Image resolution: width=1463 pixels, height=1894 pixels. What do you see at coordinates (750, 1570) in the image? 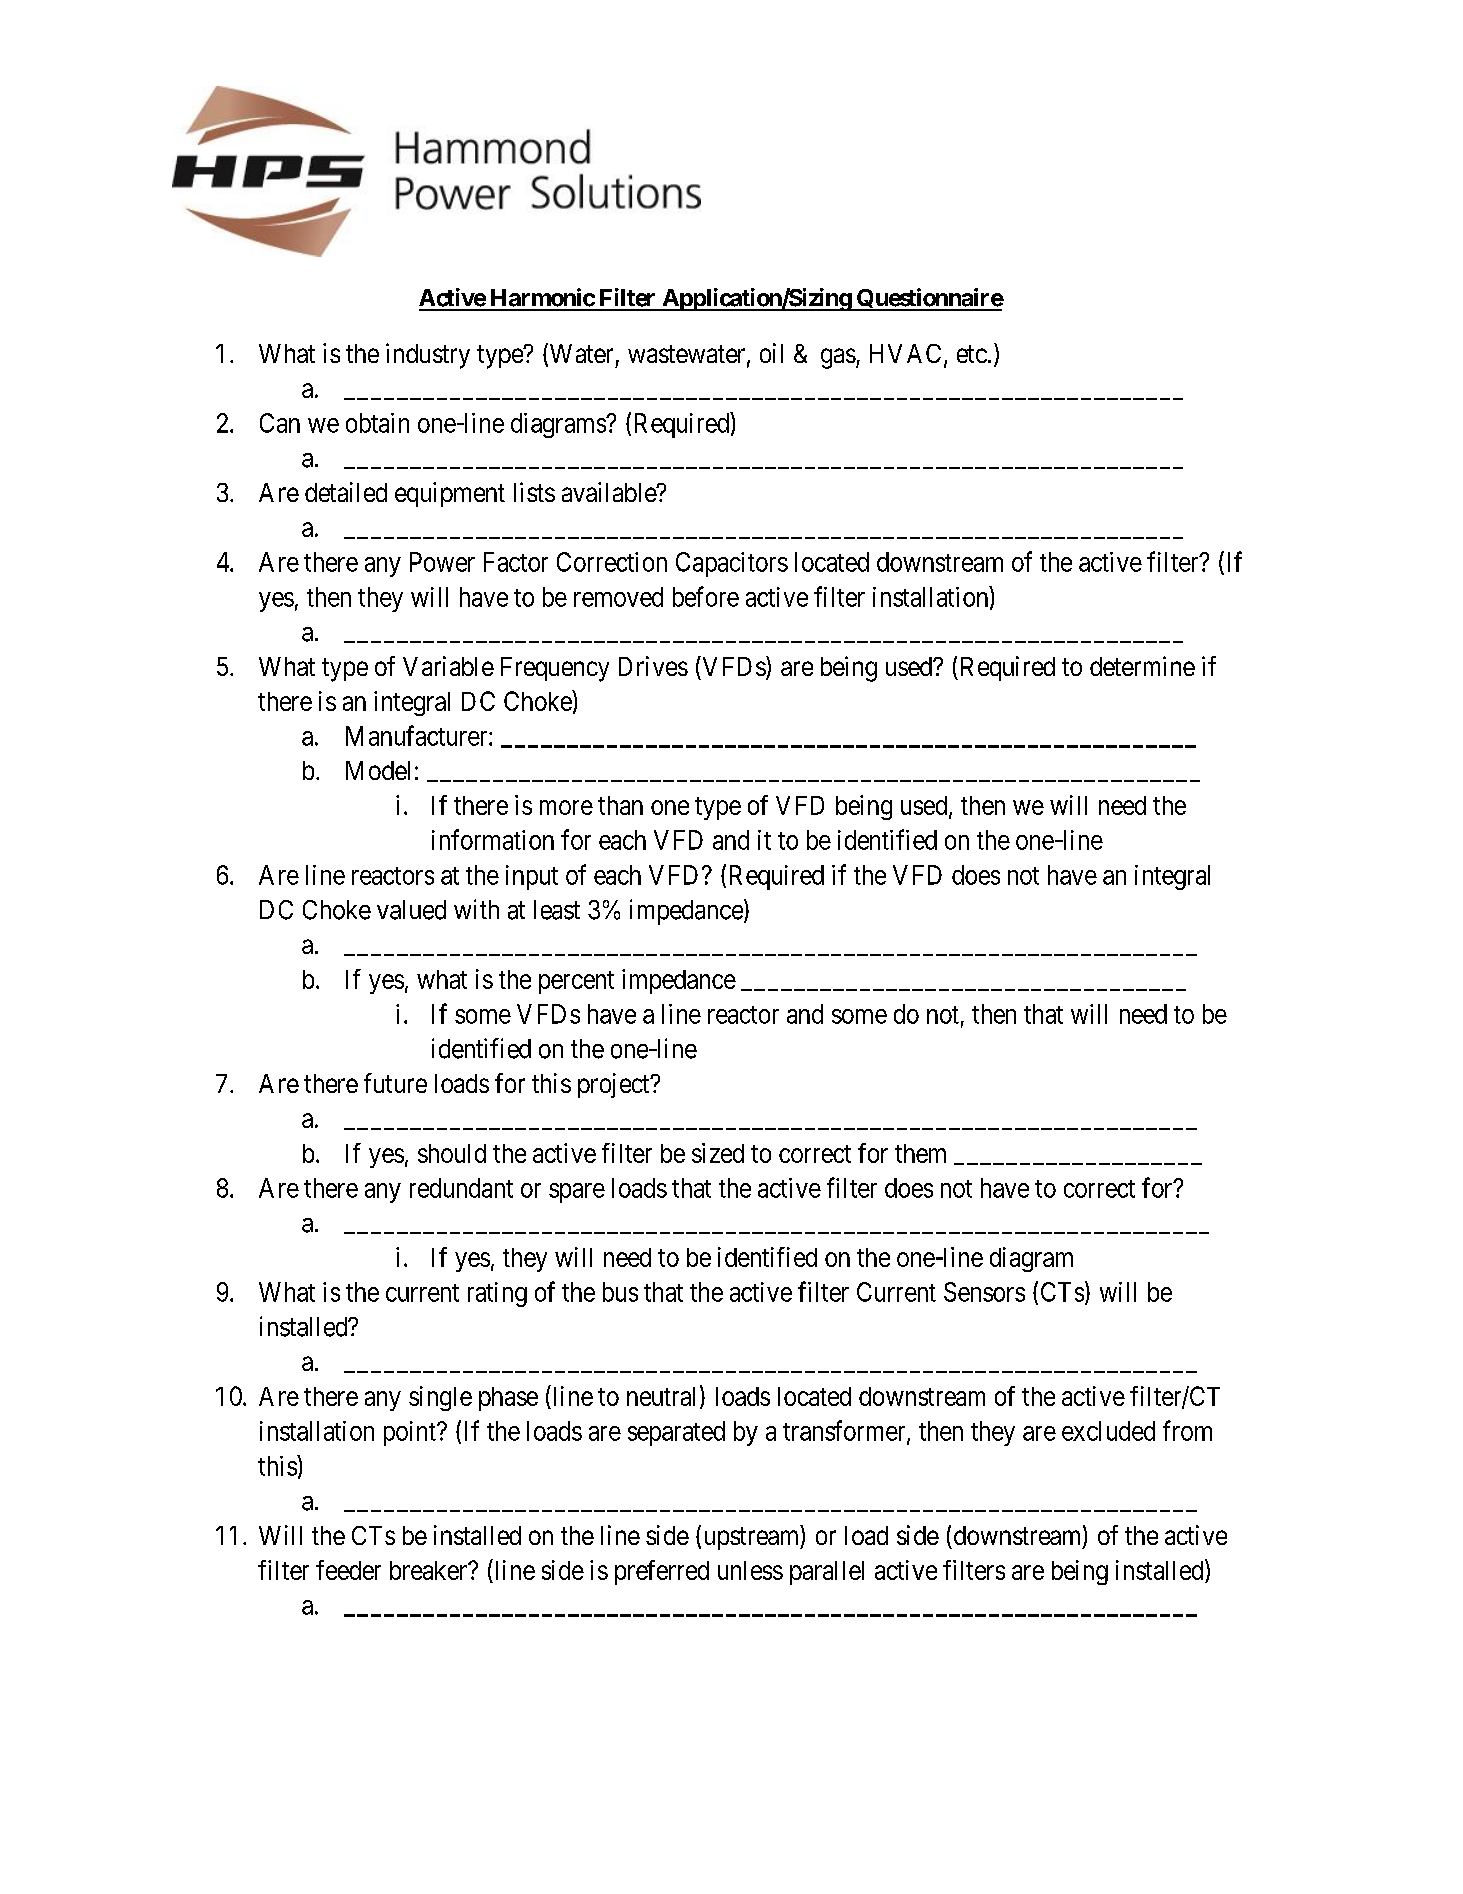
I see `unless` at bounding box center [750, 1570].
